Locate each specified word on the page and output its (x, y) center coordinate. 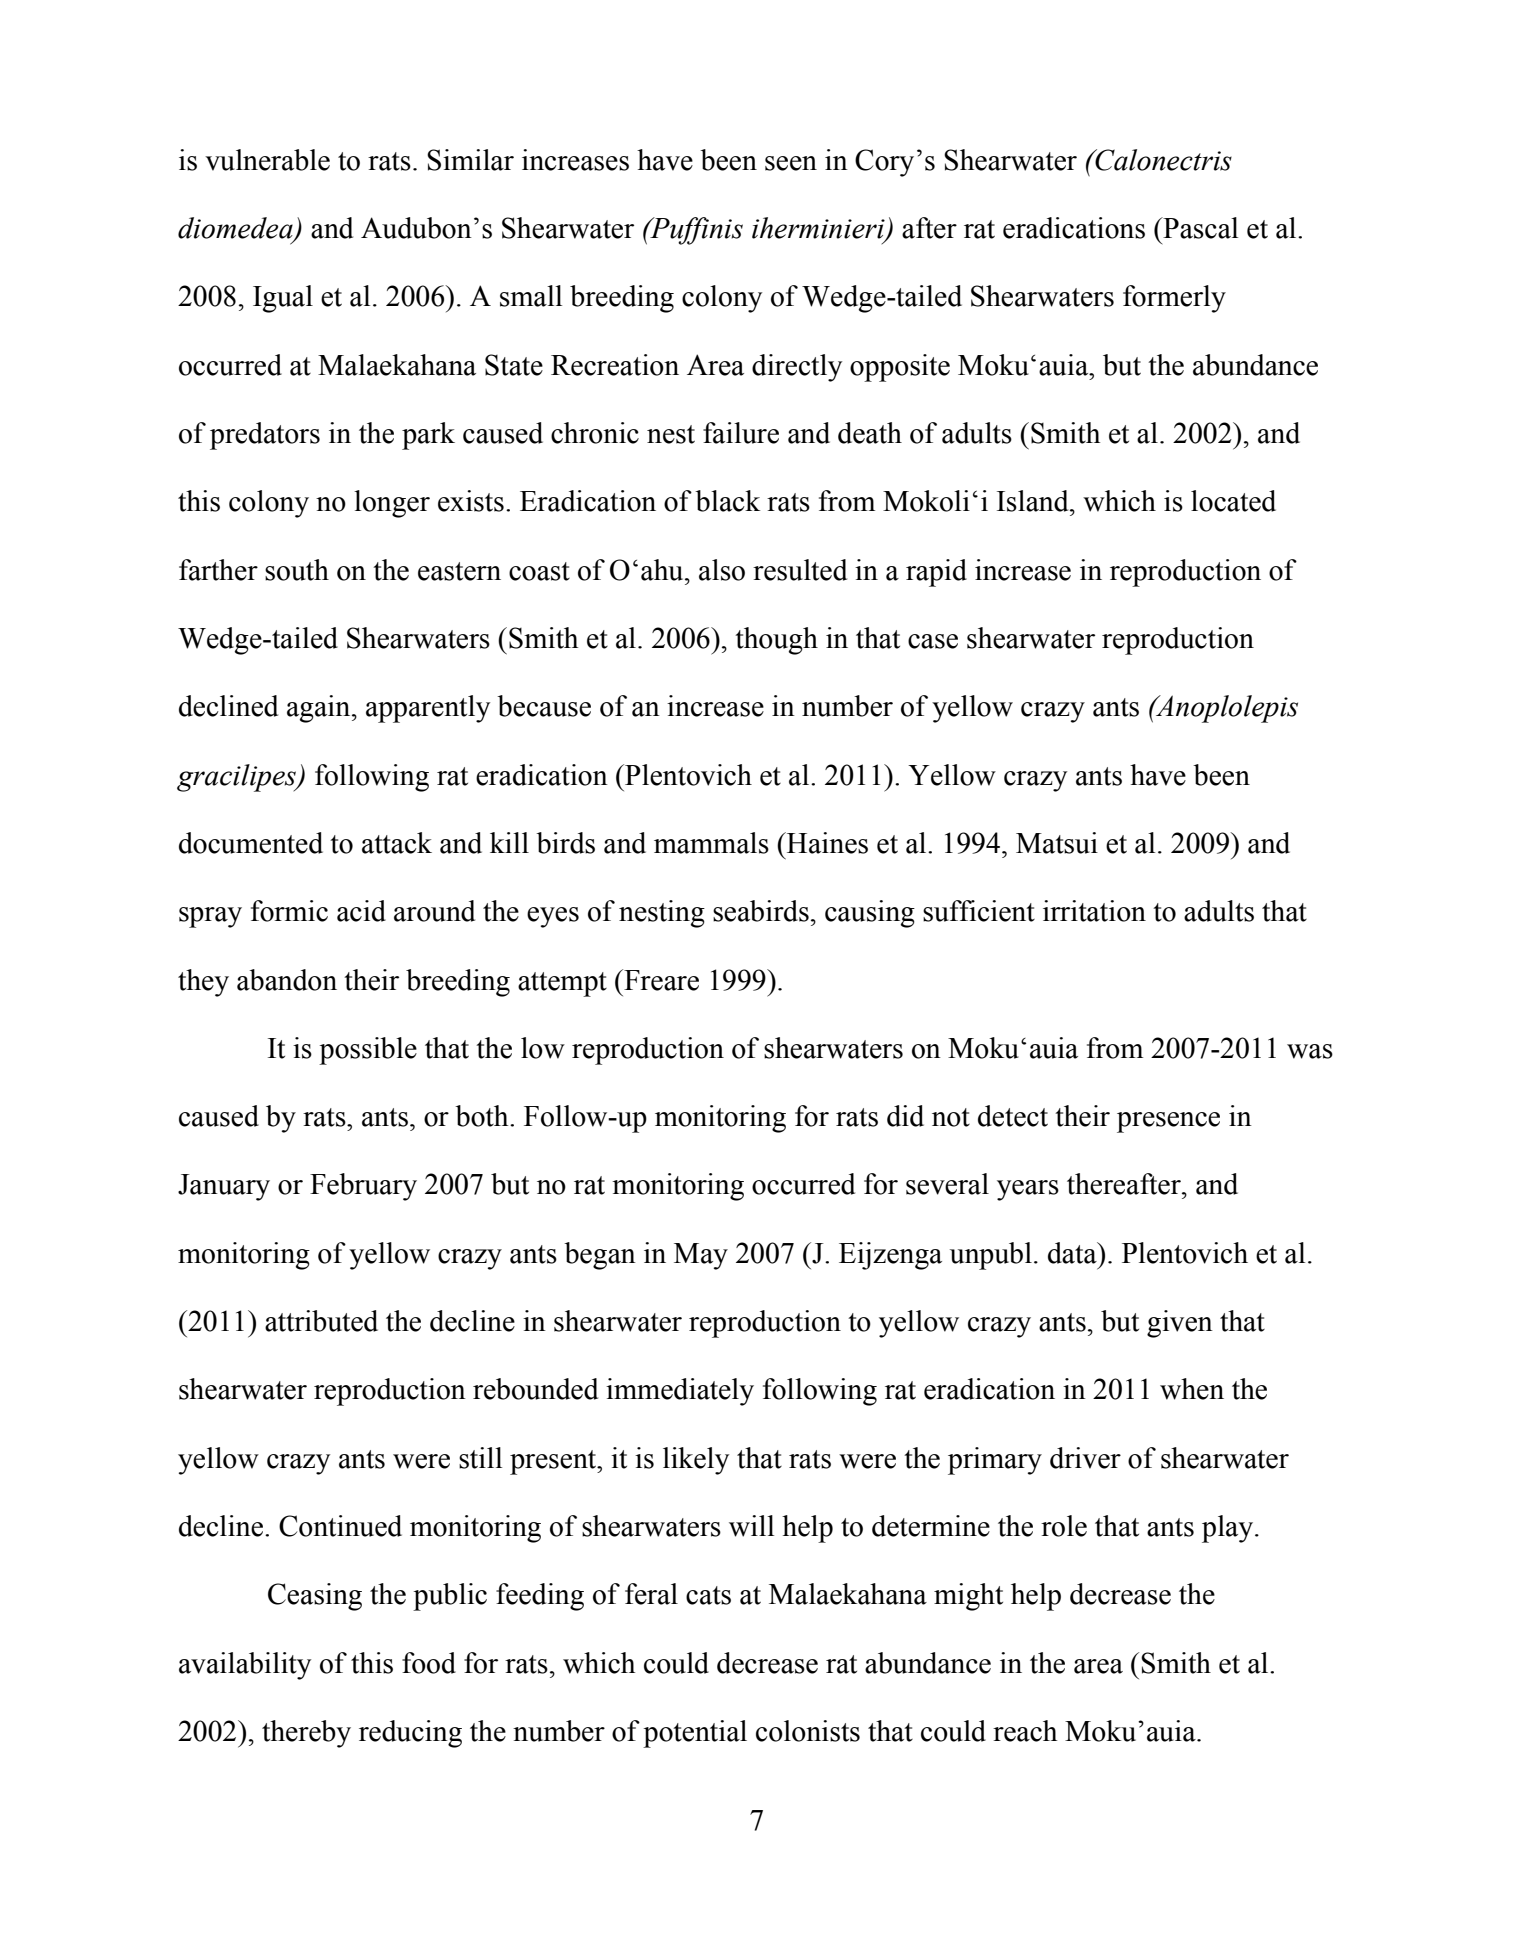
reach (1025, 1731)
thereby (306, 1734)
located (1233, 501)
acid (361, 911)
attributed (321, 1321)
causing (870, 914)
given (1180, 1324)
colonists (808, 1731)
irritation (1094, 911)
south (297, 570)
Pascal (1199, 228)
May (701, 1256)
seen (791, 163)
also (722, 570)
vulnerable (267, 160)
